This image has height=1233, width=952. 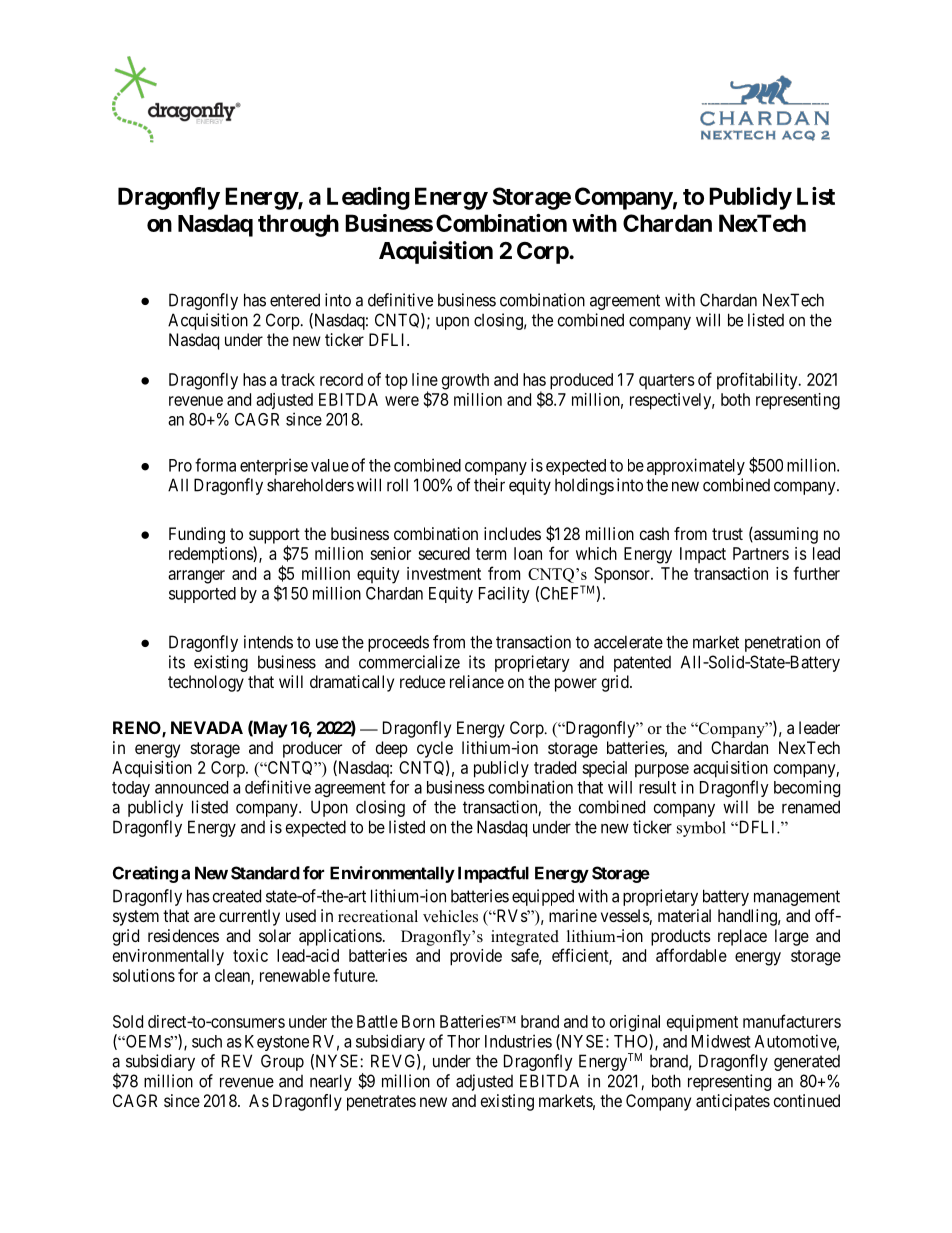 What do you see at coordinates (477, 681) in the image?
I see `reliance` at bounding box center [477, 681].
